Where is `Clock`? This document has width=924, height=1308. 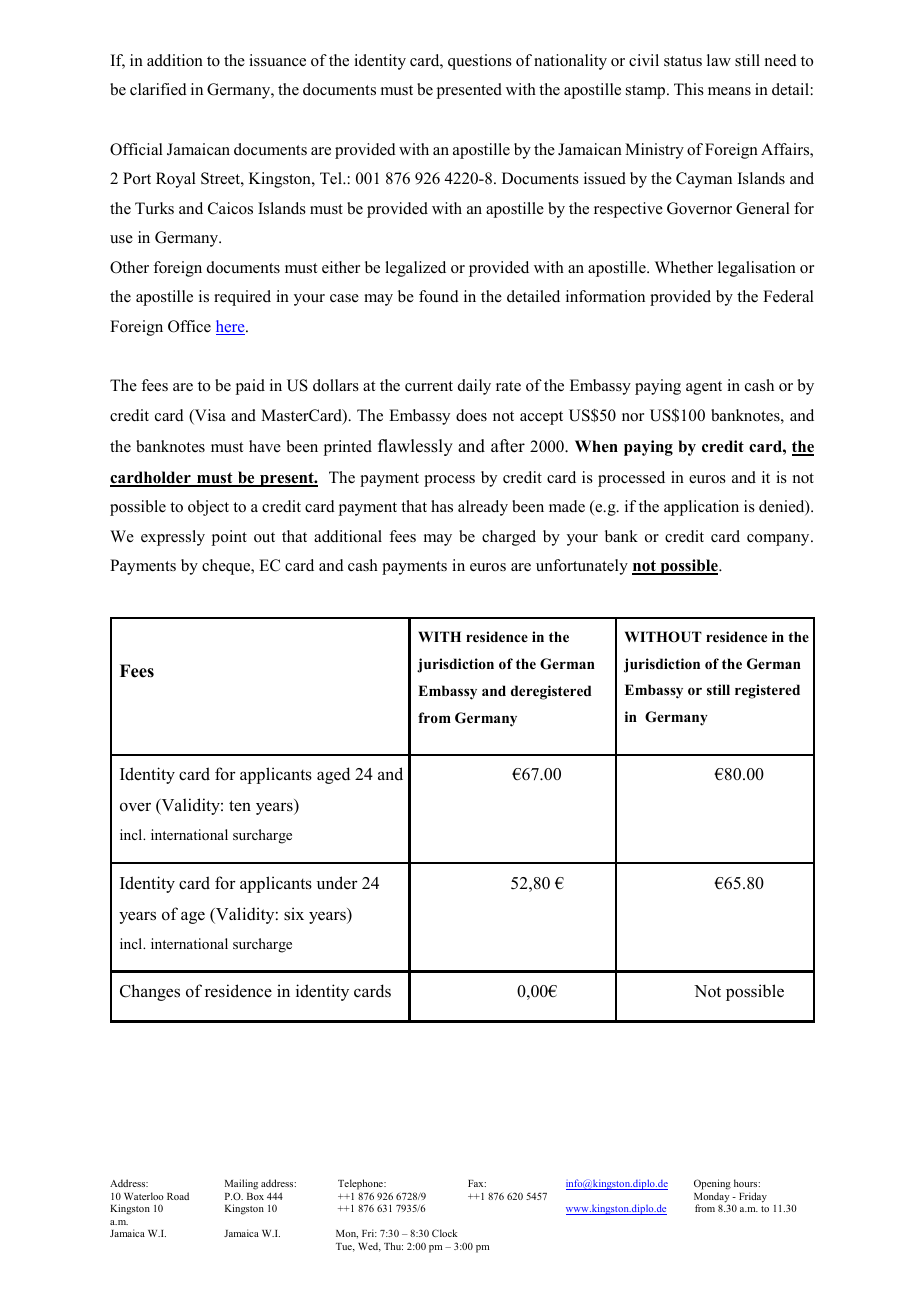 Clock is located at coordinates (444, 1233).
